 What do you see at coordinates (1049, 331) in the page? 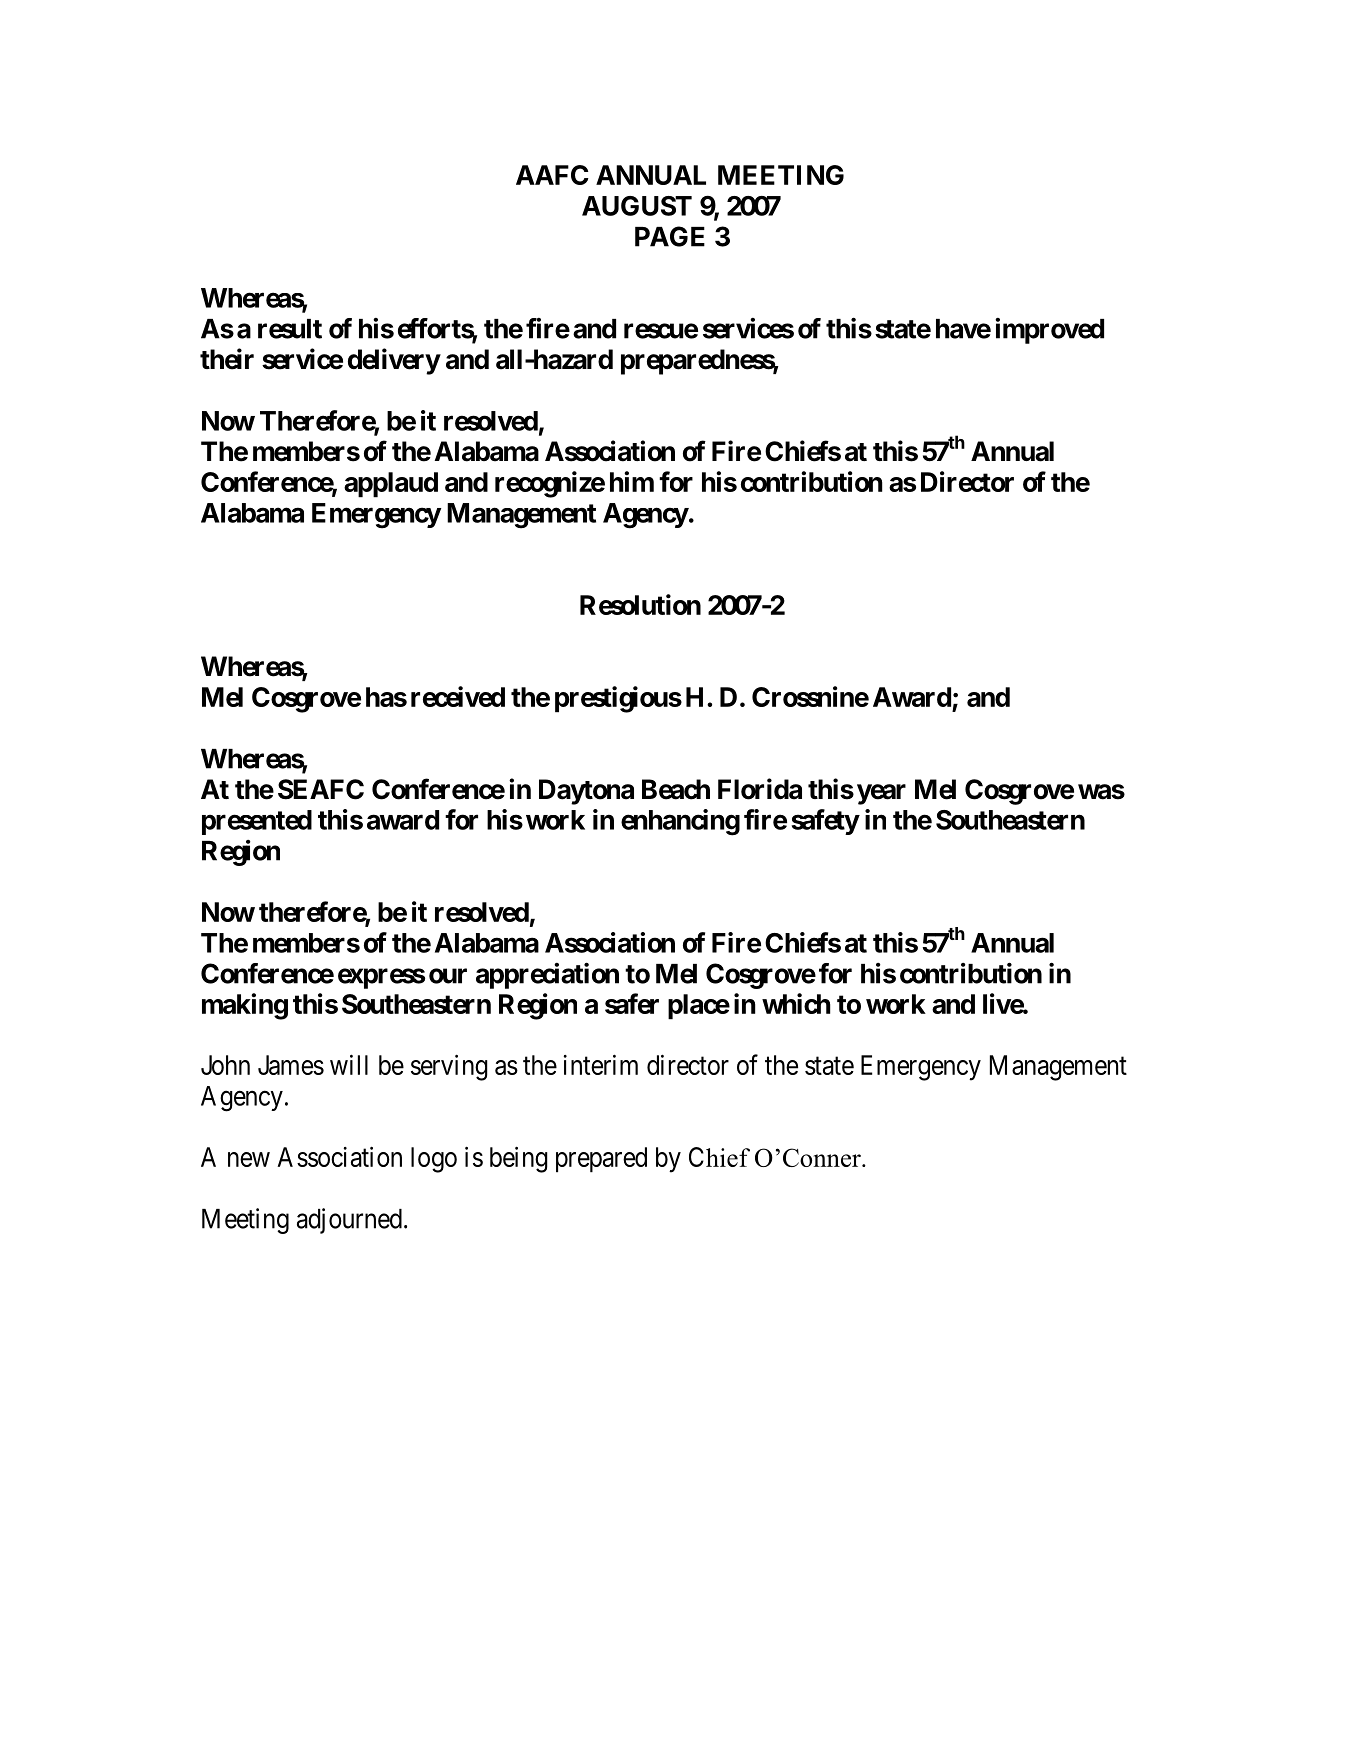
I see `improved` at bounding box center [1049, 331].
